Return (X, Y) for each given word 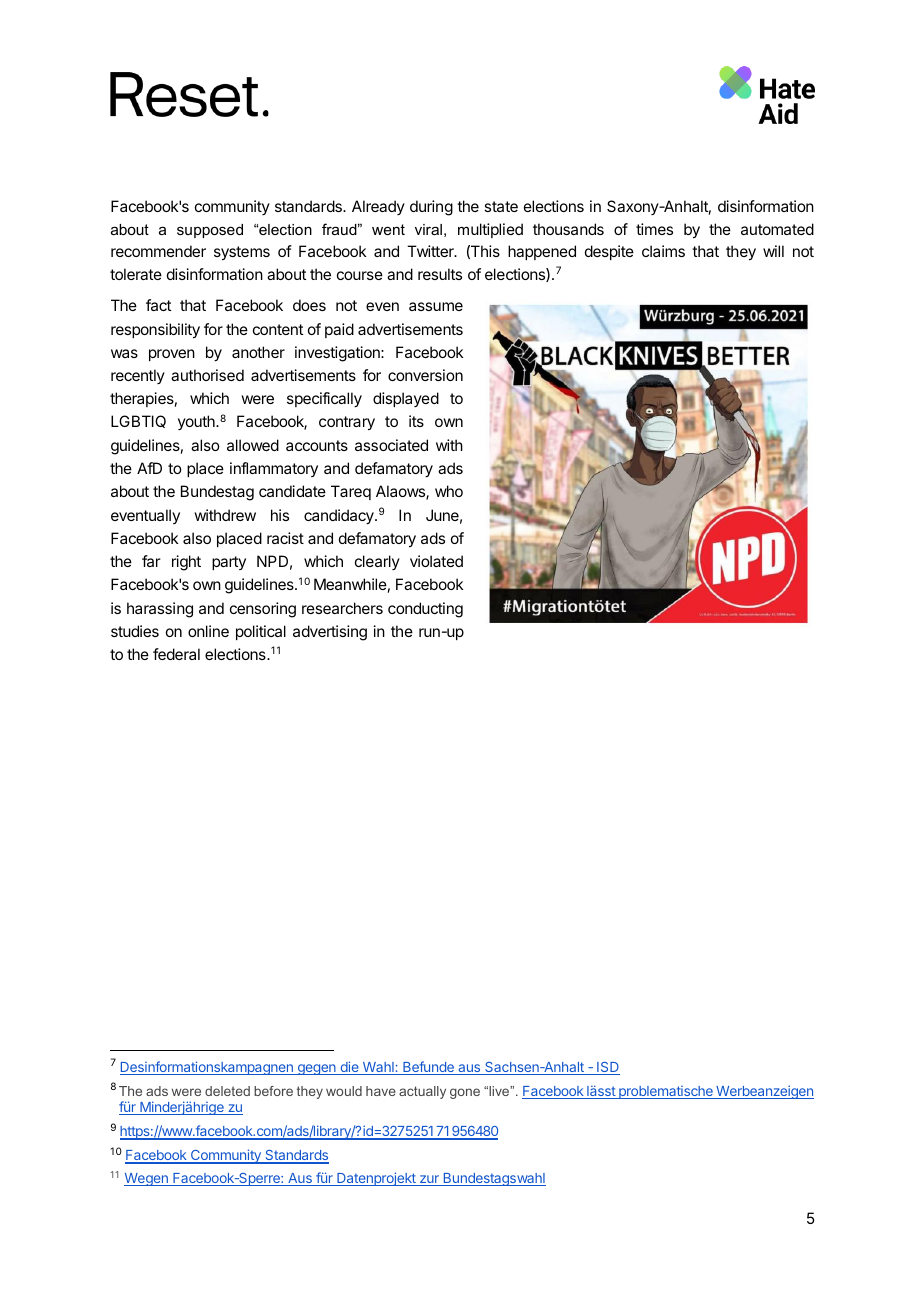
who (449, 491)
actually (422, 1092)
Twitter (431, 251)
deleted (227, 1091)
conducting (425, 610)
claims (663, 251)
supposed (210, 231)
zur (429, 1180)
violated (436, 561)
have (381, 1091)
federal (176, 654)
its (416, 421)
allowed (253, 445)
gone (465, 1093)
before (273, 1091)
